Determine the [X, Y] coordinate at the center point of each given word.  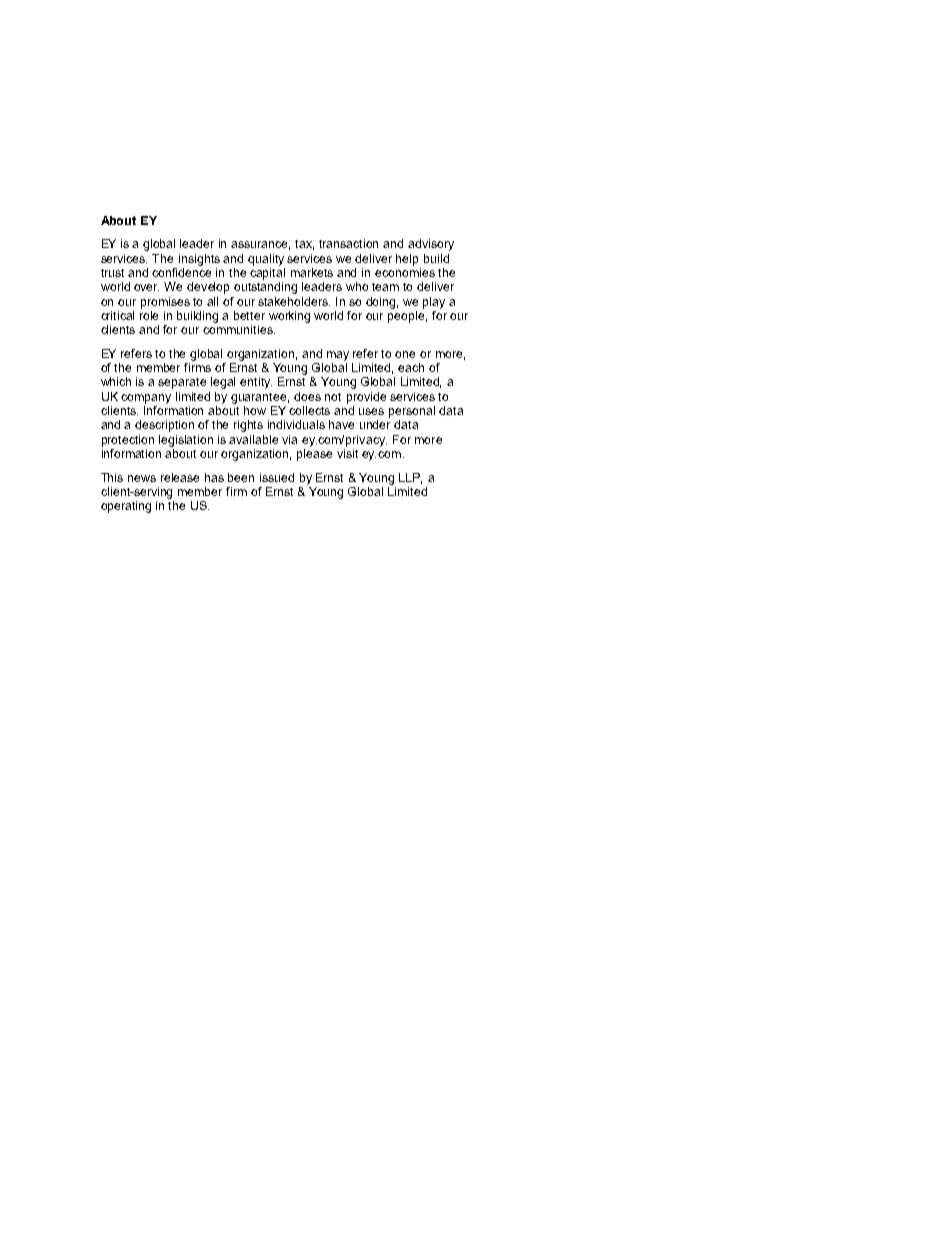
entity [256, 383]
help [407, 260]
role [149, 315]
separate [182, 383]
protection [128, 441]
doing [382, 303]
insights [199, 260]
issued [277, 477]
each [411, 367]
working [289, 317]
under [375, 424]
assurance [260, 245]
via [289, 439]
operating [126, 507]
